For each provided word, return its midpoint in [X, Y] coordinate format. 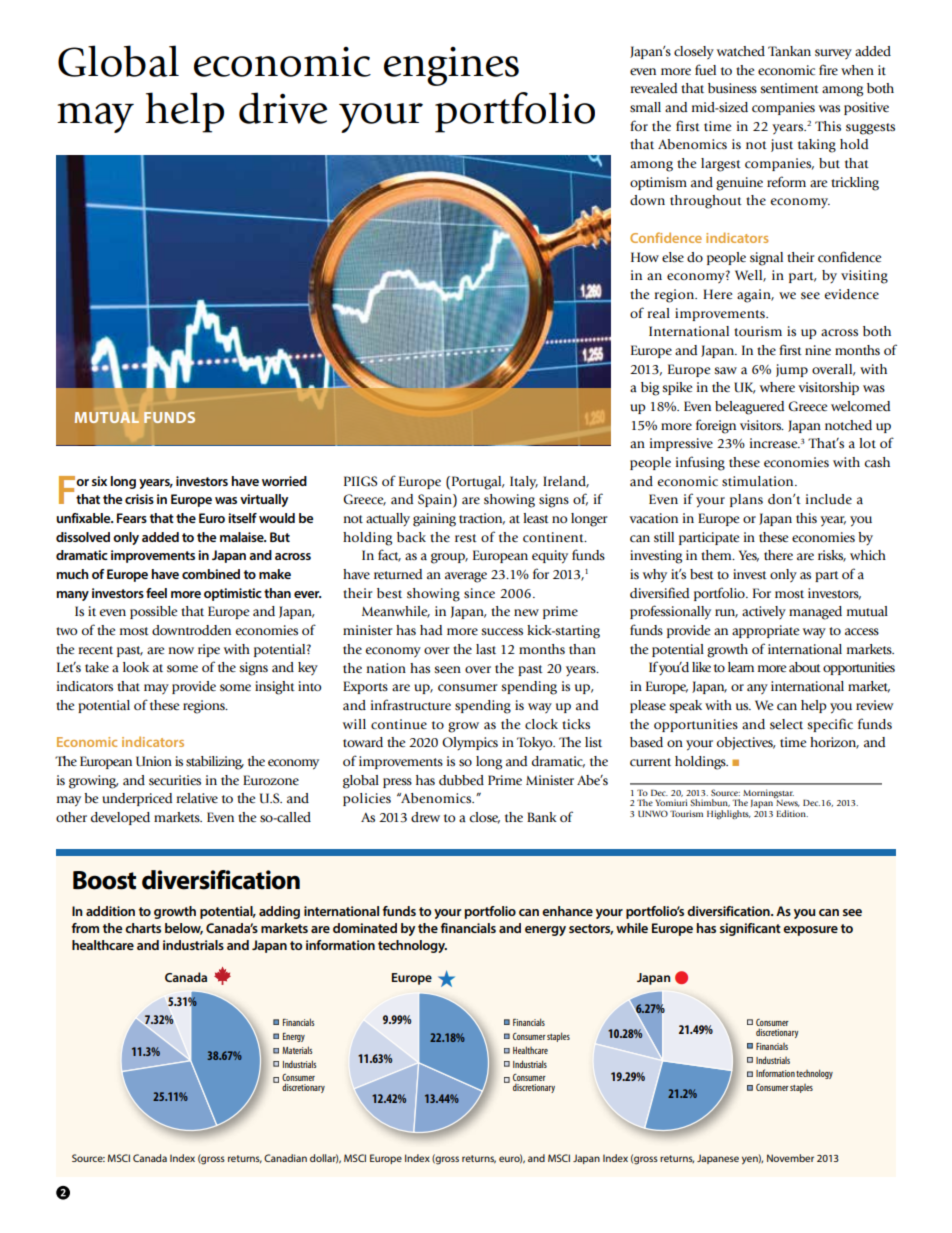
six [99, 481]
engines [451, 66]
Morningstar [768, 794]
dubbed [461, 780]
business [732, 88]
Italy [524, 483]
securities [175, 780]
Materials [297, 1050]
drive [283, 108]
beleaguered [749, 408]
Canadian [285, 1158]
